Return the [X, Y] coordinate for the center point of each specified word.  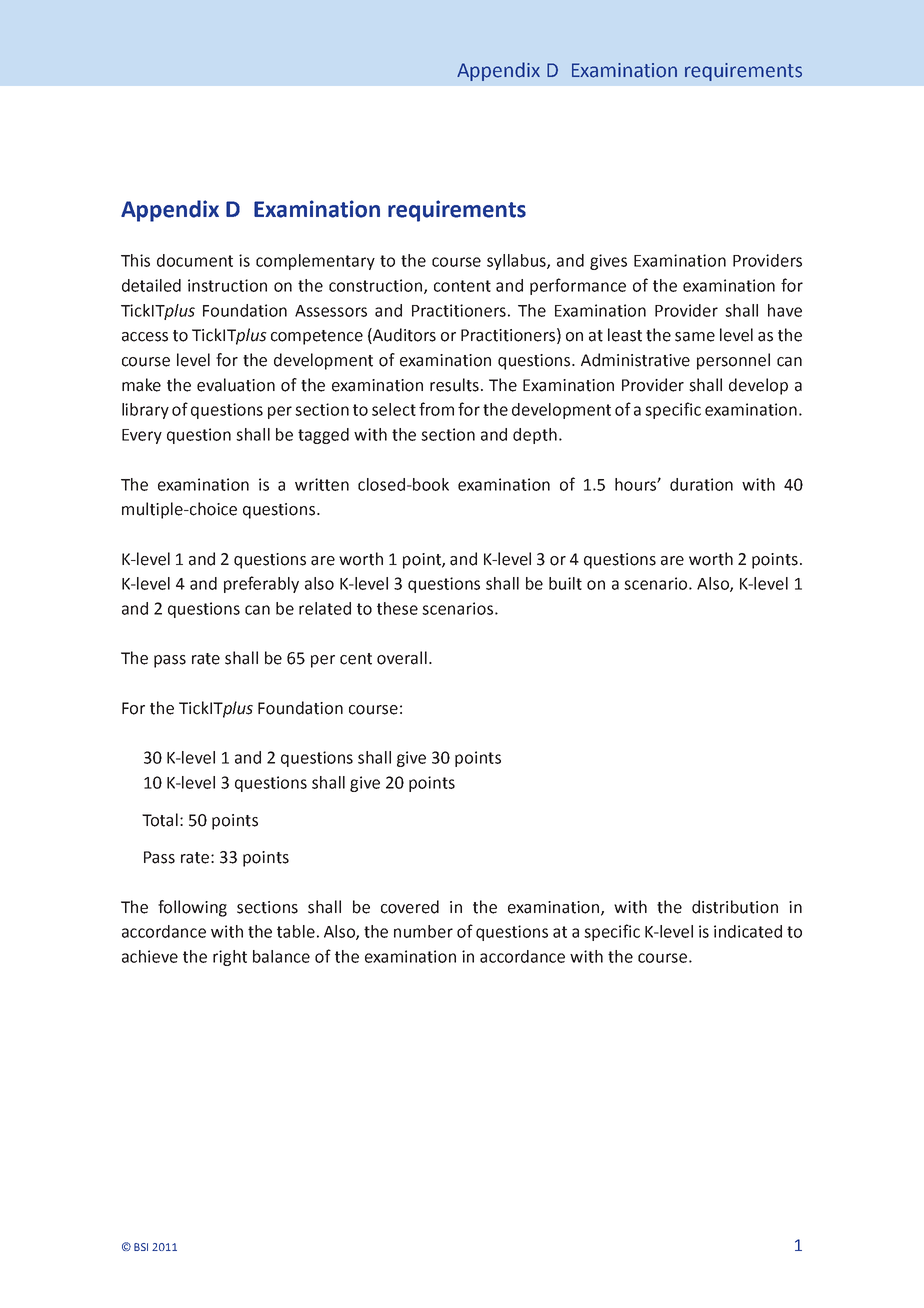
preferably [261, 584]
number [423, 931]
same [695, 337]
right [230, 958]
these [397, 608]
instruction [227, 285]
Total [160, 820]
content [462, 286]
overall [402, 658]
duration [701, 484]
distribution [735, 907]
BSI [141, 1247]
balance [281, 956]
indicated [748, 931]
